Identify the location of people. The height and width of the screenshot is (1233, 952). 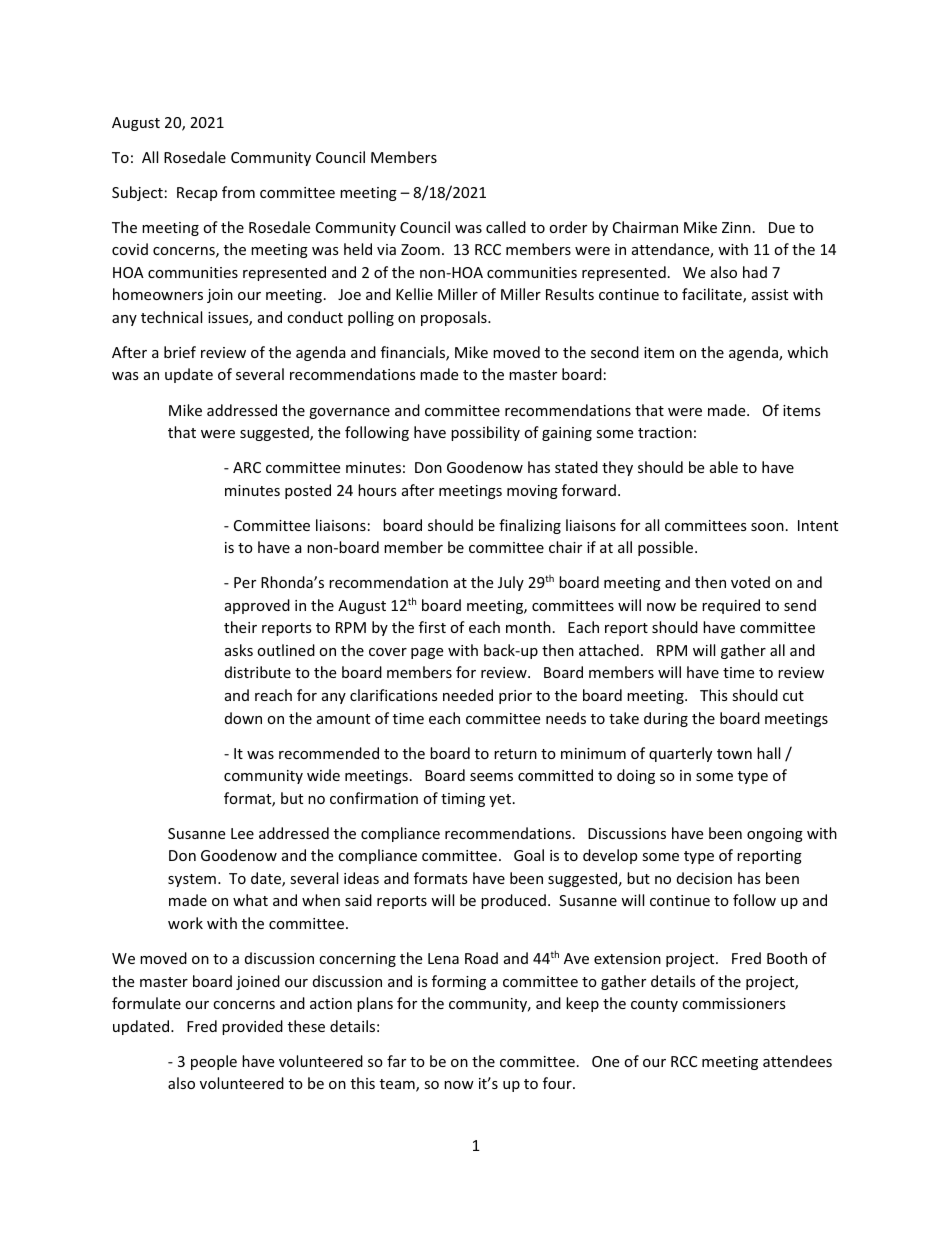
(214, 1062).
